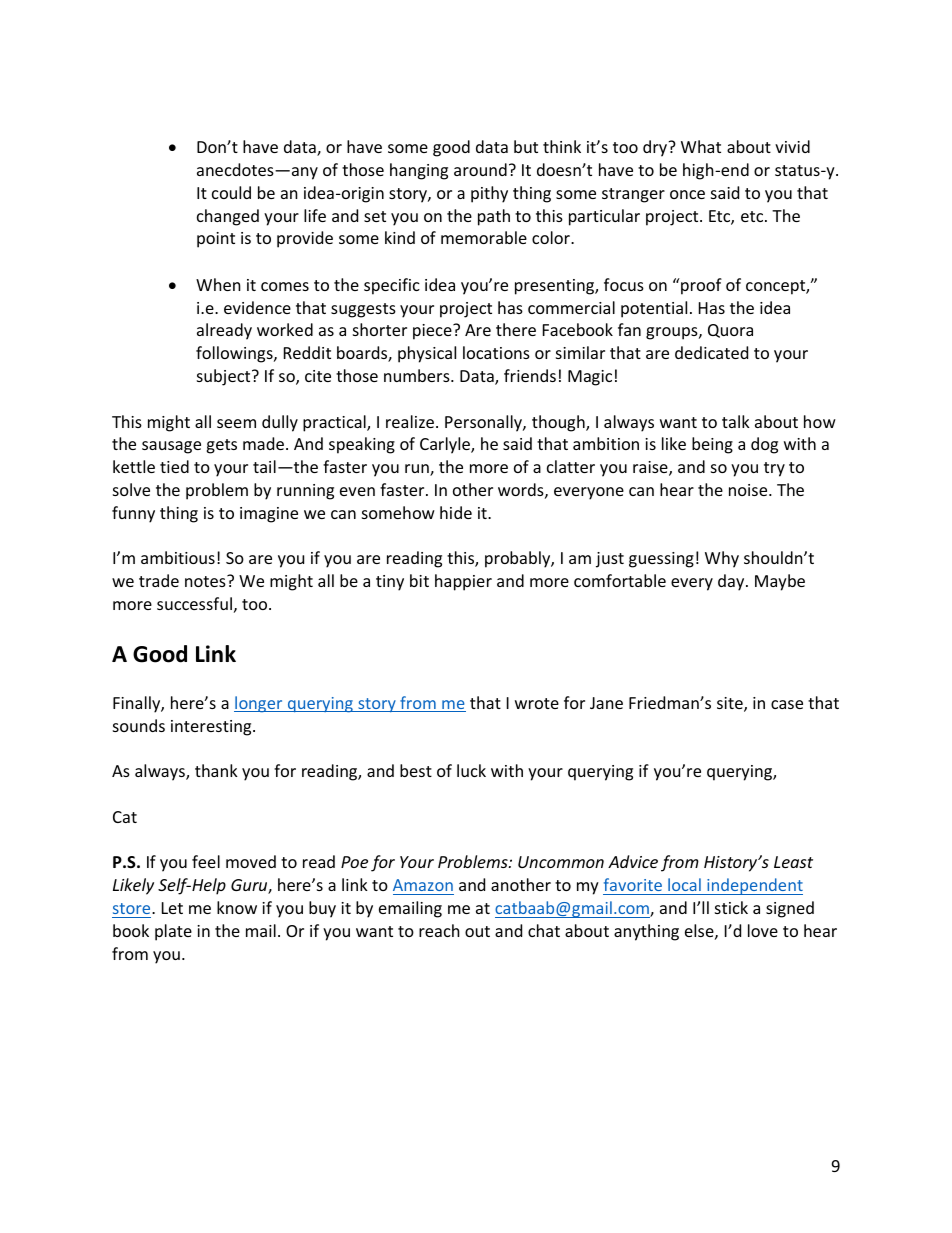 The height and width of the screenshot is (1233, 952). Describe the element at coordinates (731, 907) in the screenshot. I see `stick` at that location.
